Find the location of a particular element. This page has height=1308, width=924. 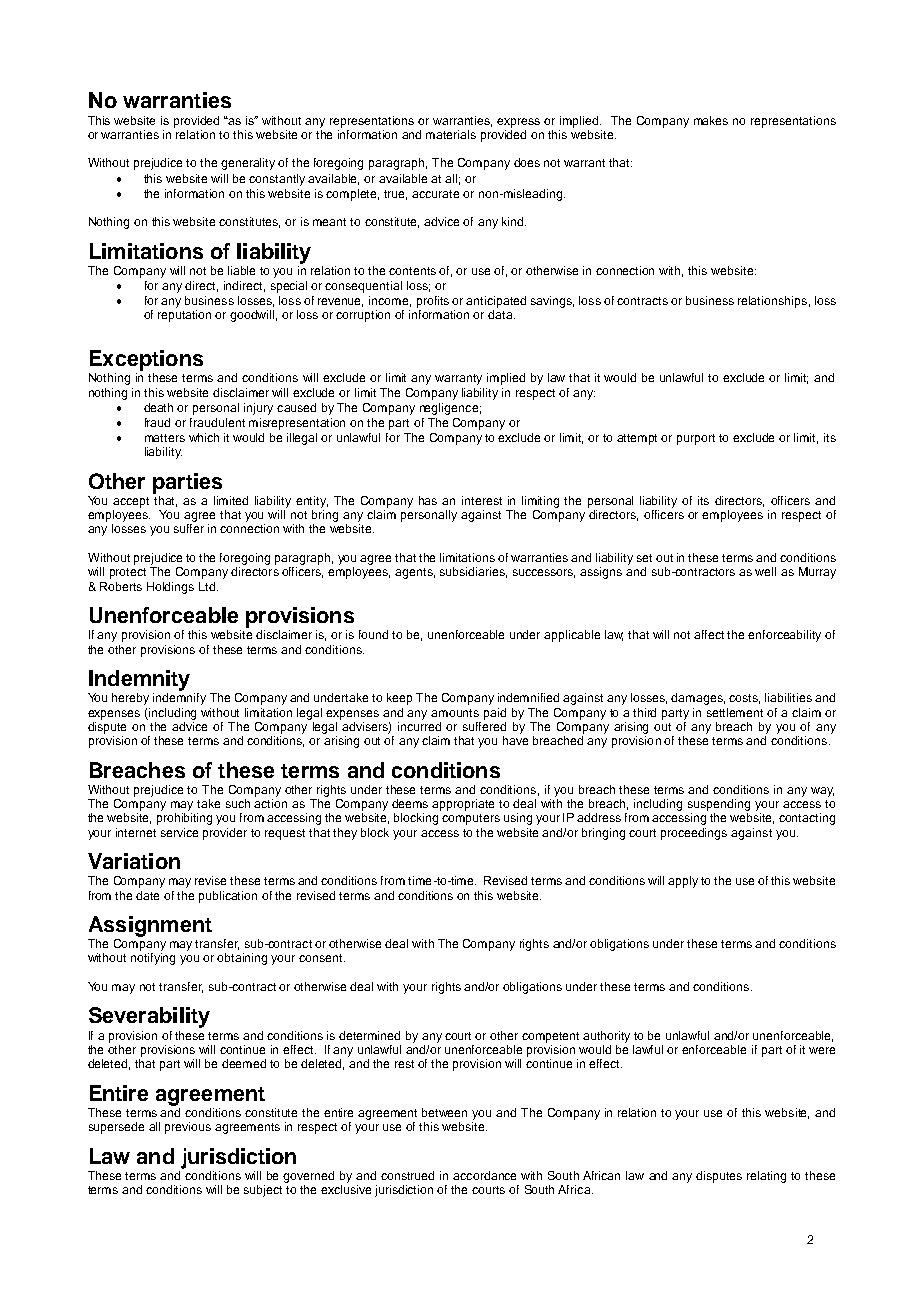

computers is located at coordinates (471, 819).
